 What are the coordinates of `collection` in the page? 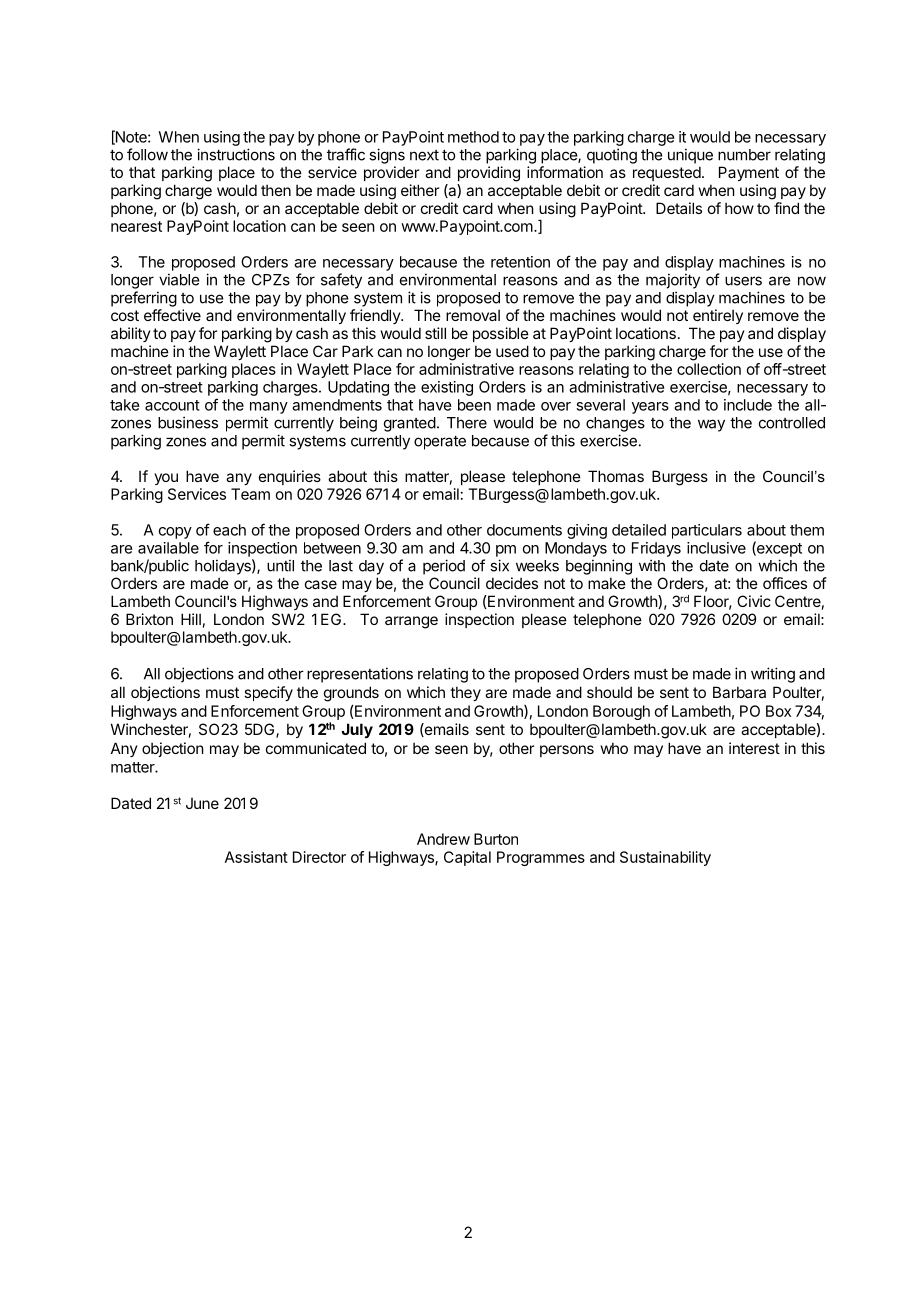 It's located at (709, 369).
